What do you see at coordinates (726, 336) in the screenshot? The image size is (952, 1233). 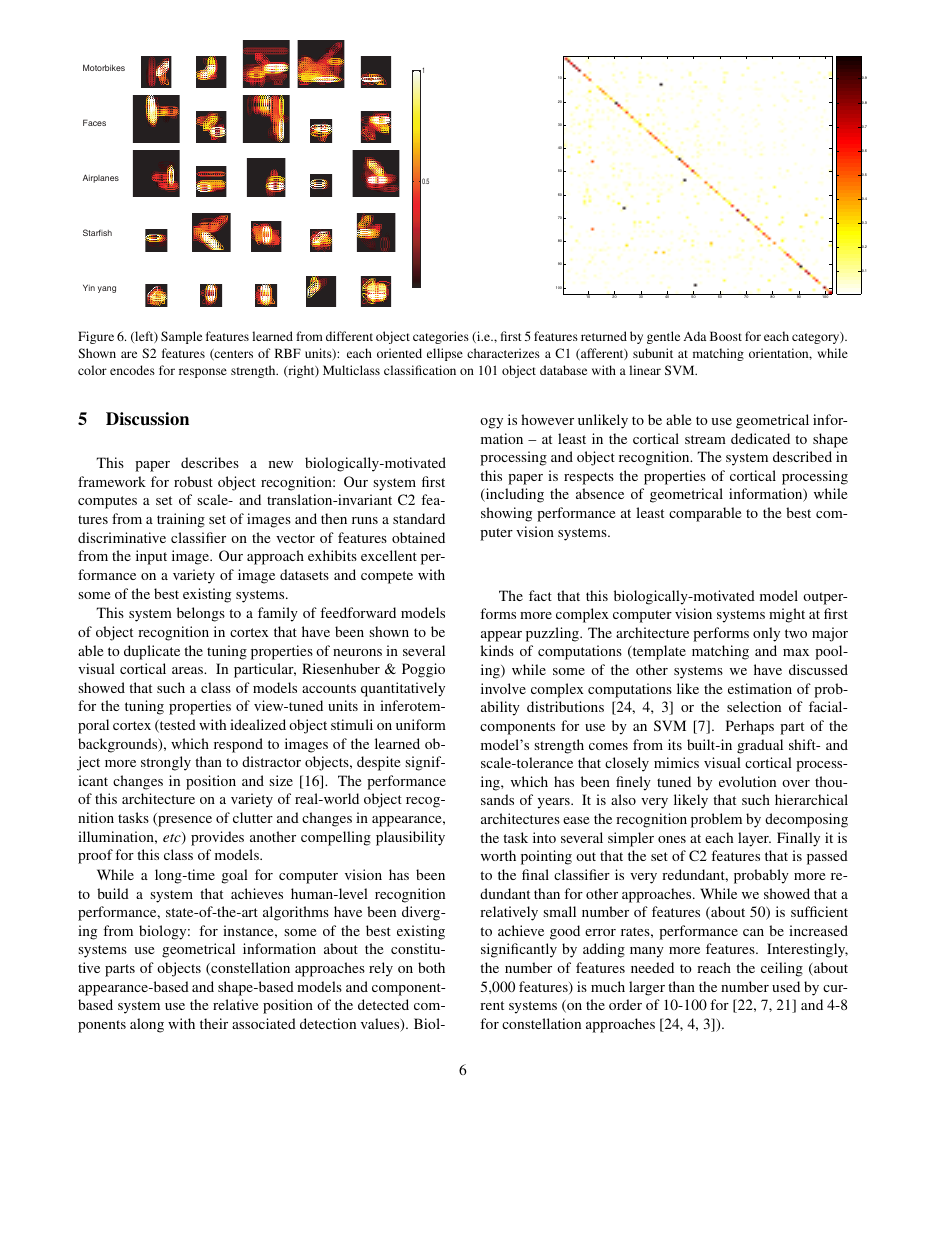 I see `Boost` at bounding box center [726, 336].
